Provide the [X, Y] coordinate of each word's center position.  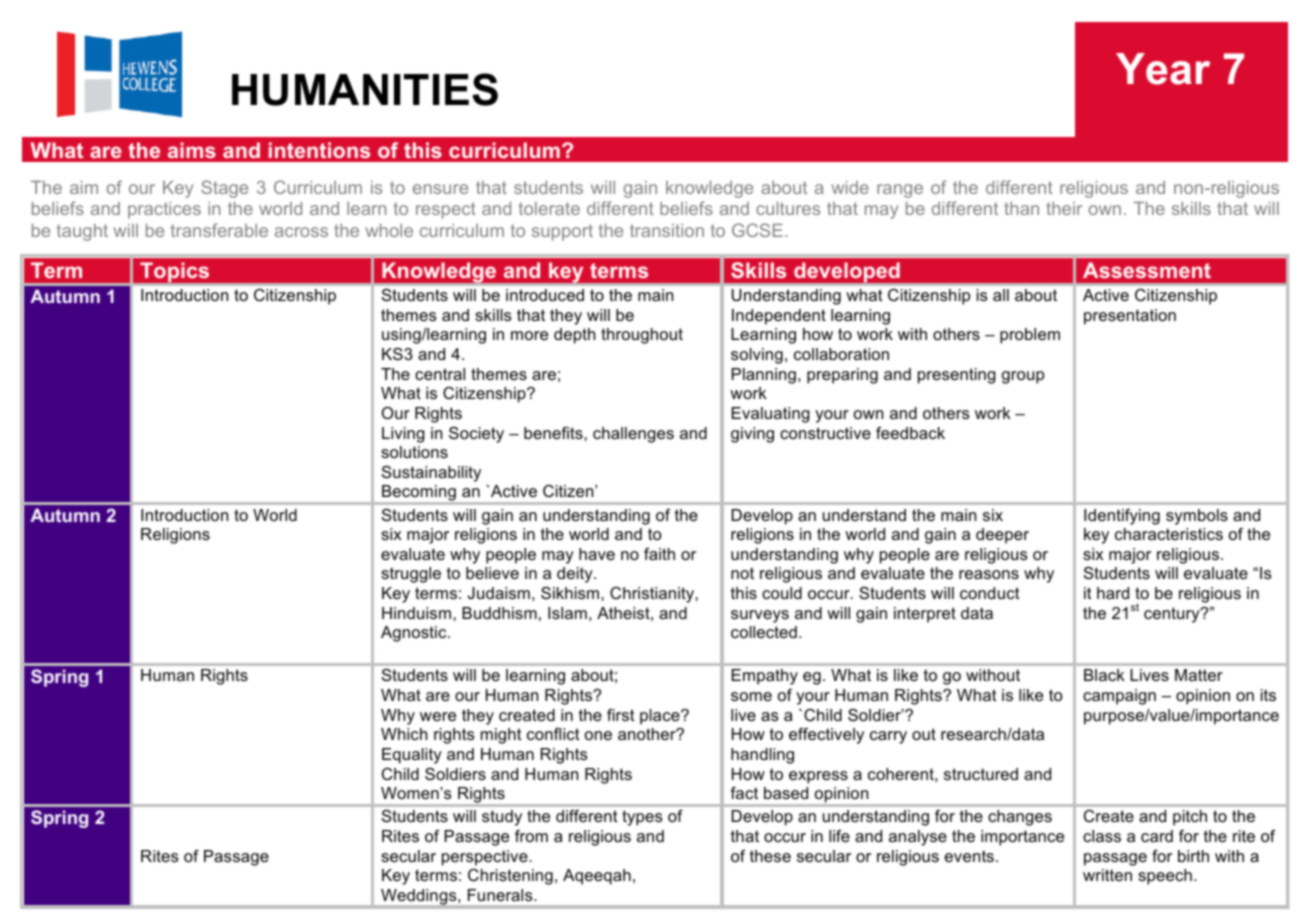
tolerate [549, 208]
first [621, 715]
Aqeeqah [597, 877]
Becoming [419, 494]
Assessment [1147, 270]
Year [1163, 69]
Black [1104, 675]
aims [192, 150]
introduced [545, 295]
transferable [219, 230]
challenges [633, 435]
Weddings [420, 897]
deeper [1002, 536]
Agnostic [415, 634]
